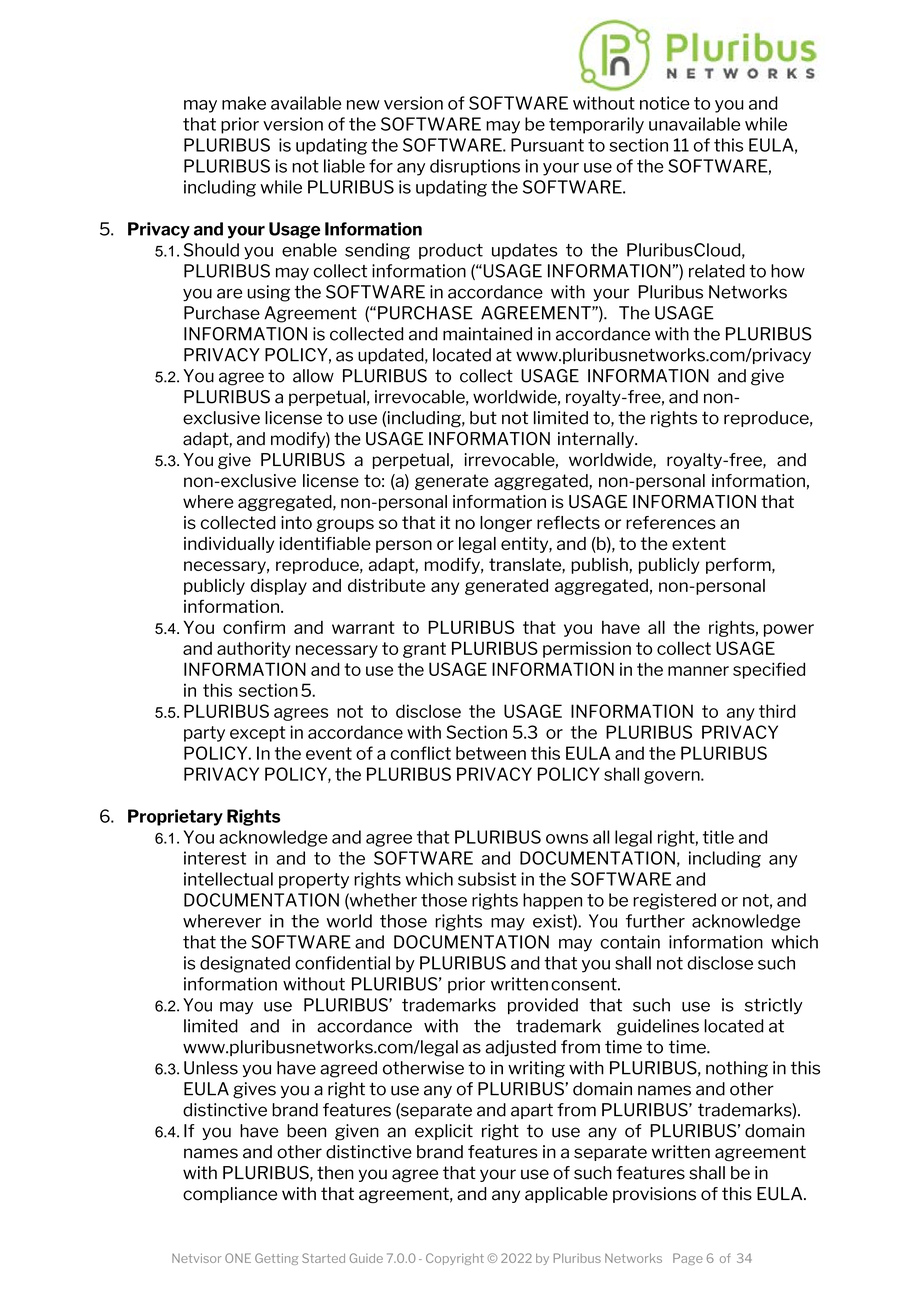 This screenshot has height=1308, width=924. What do you see at coordinates (487, 334) in the screenshot?
I see `maintained` at bounding box center [487, 334].
